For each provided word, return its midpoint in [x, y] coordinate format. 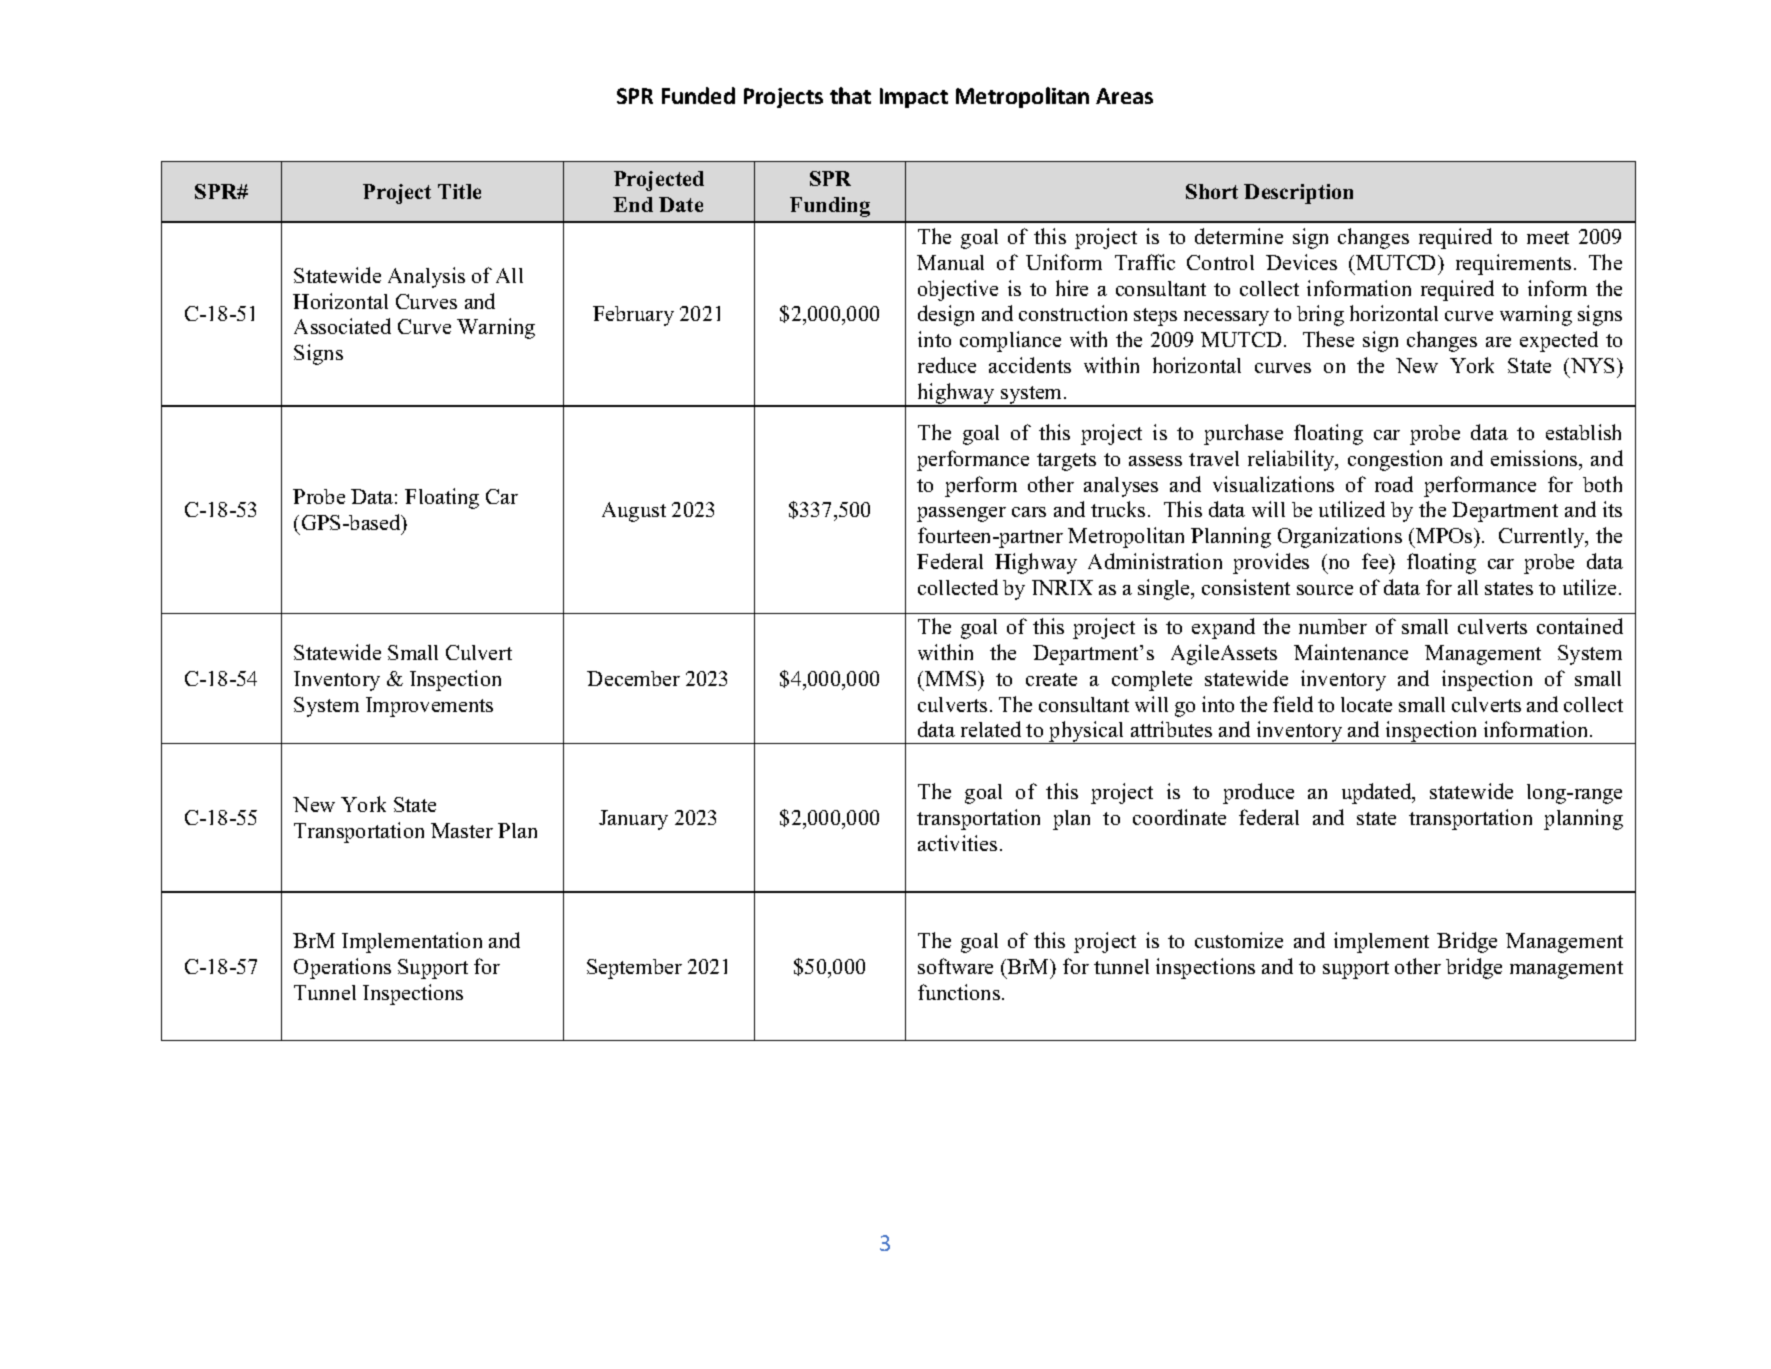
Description [1298, 194]
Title [459, 191]
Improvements [429, 707]
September [634, 969]
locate [1366, 704]
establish [1583, 432]
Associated [342, 326]
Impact [914, 98]
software [955, 966]
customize [1239, 940]
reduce [947, 365]
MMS [952, 678]
